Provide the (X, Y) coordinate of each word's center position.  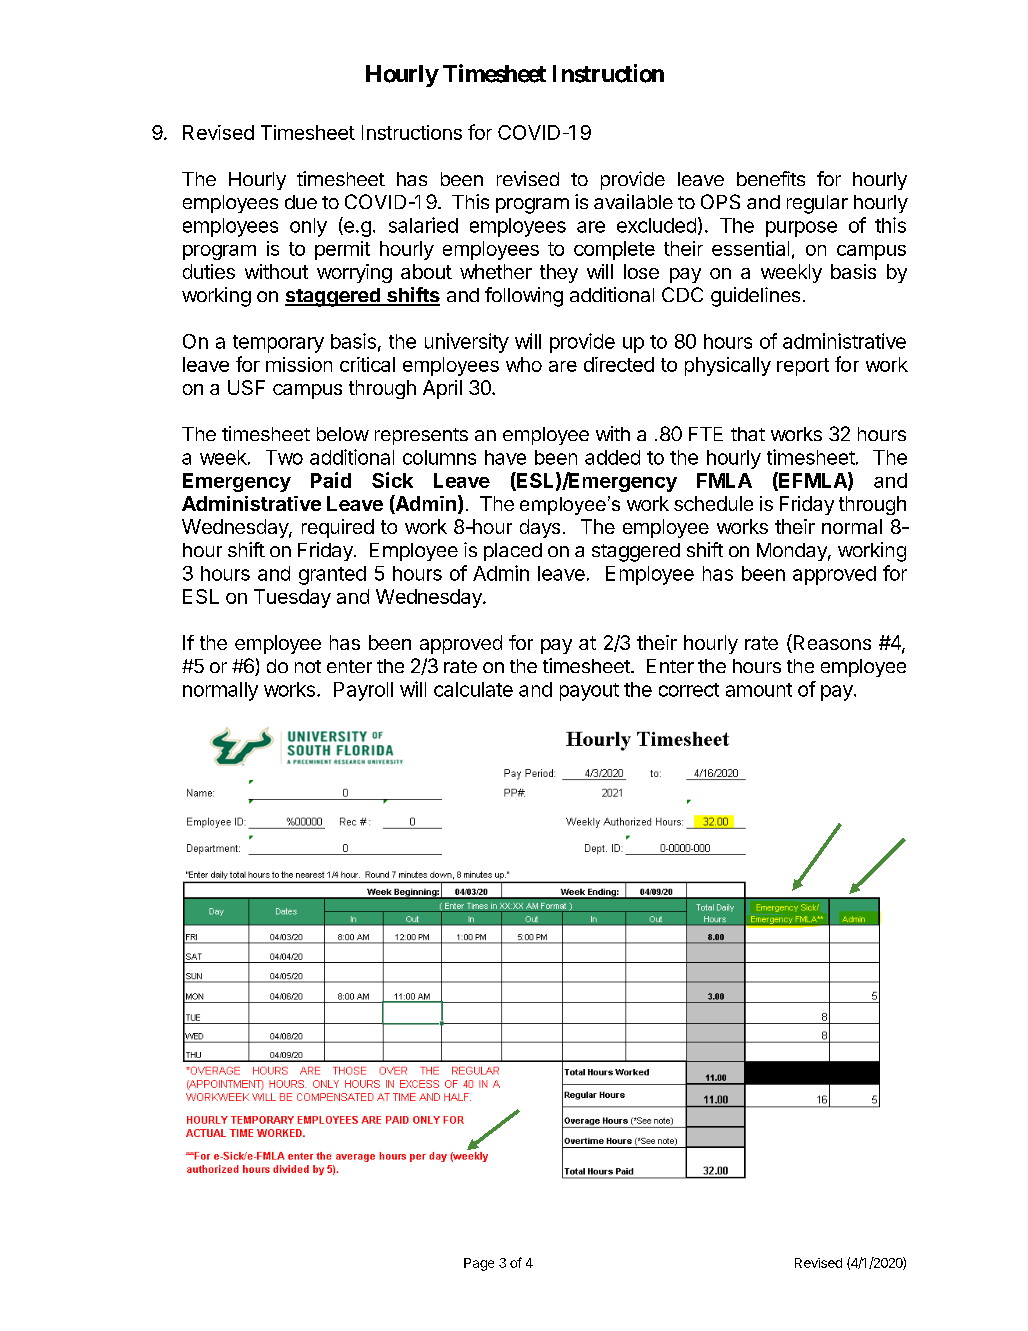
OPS (720, 201)
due (301, 202)
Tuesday (292, 598)
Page (479, 1264)
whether (496, 271)
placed (513, 552)
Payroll (363, 691)
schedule (713, 503)
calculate (473, 689)
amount (759, 690)
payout (589, 692)
